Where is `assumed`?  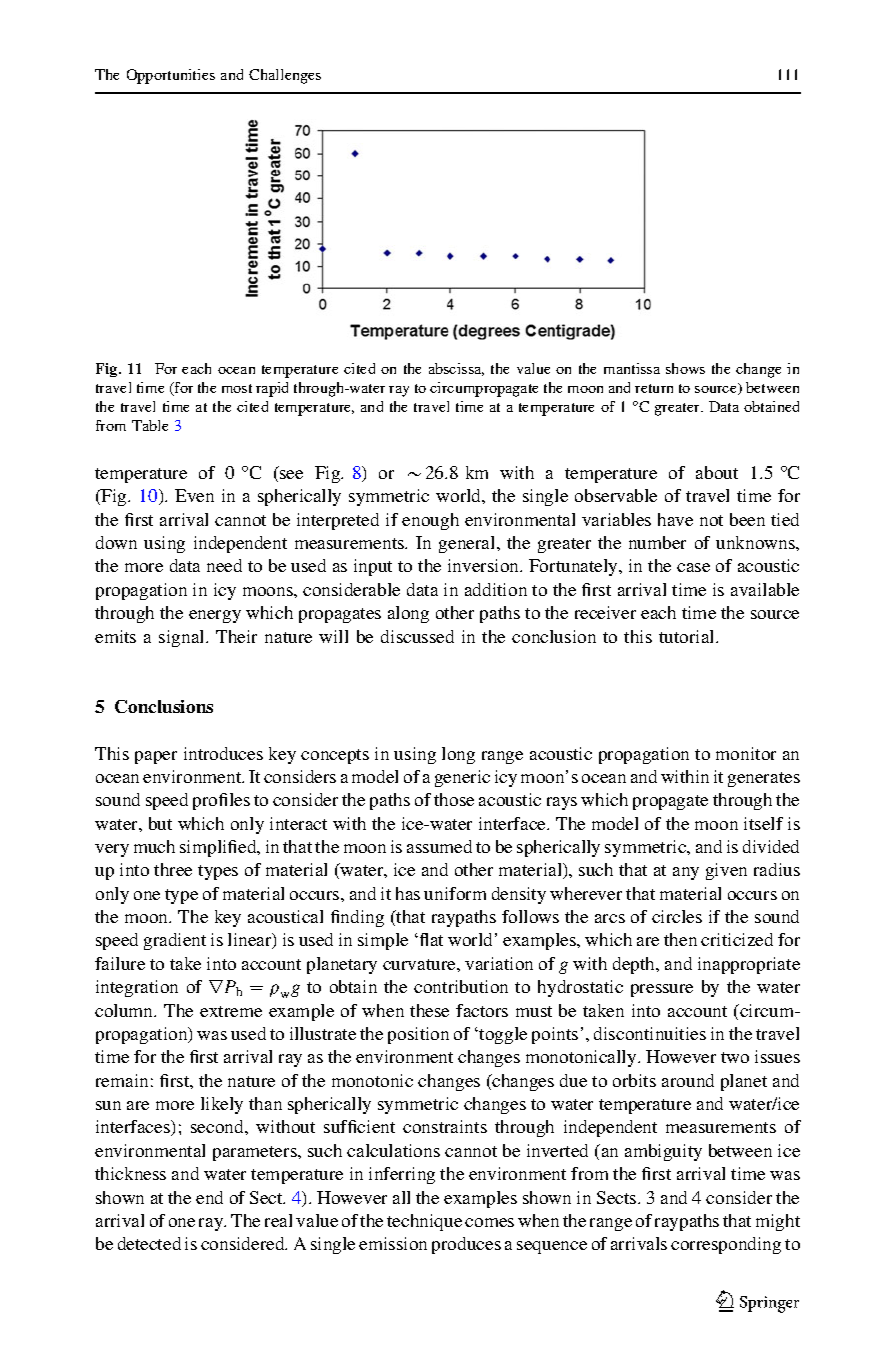 assumed is located at coordinates (439, 846).
